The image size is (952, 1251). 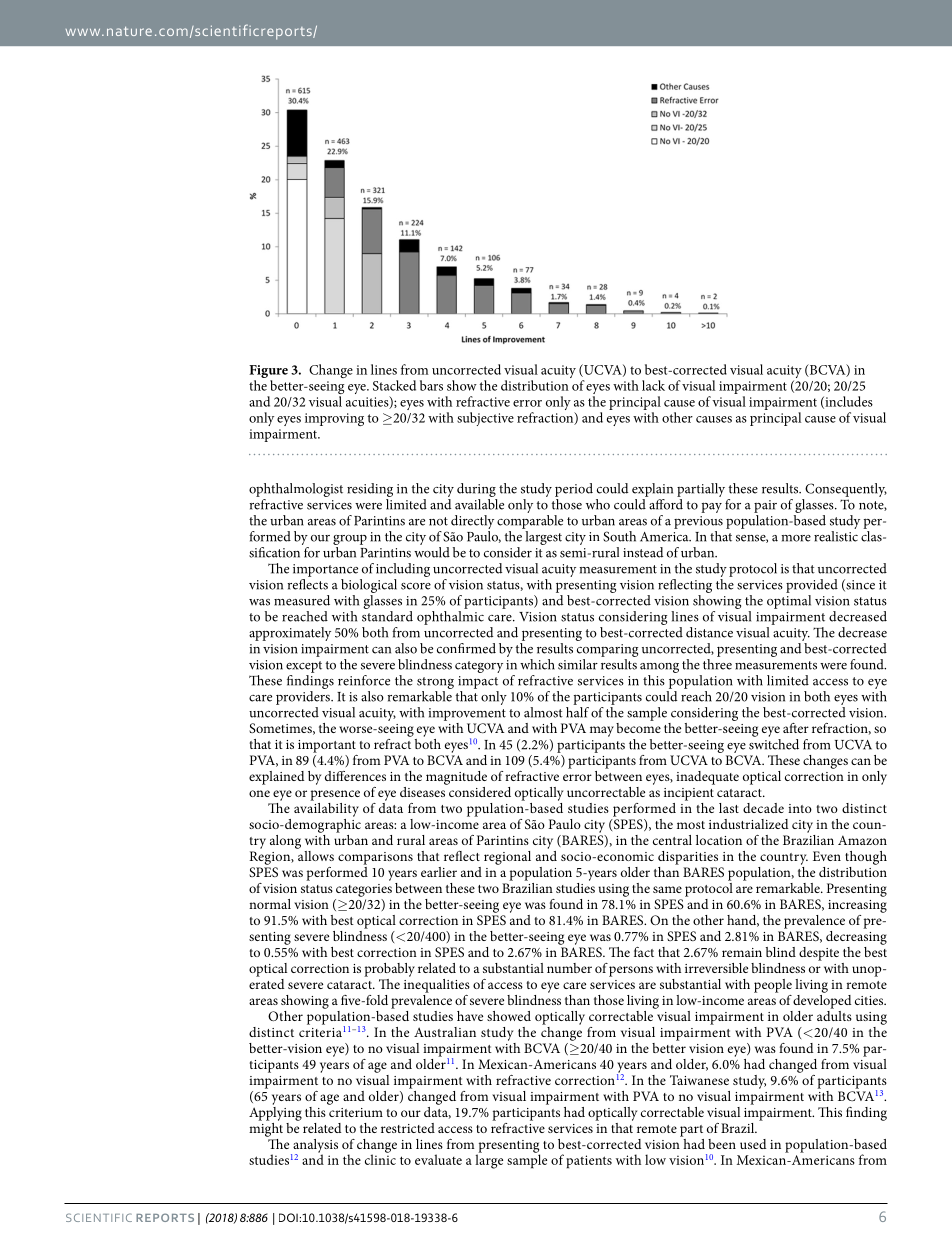 What do you see at coordinates (827, 856) in the screenshot?
I see `Even` at bounding box center [827, 856].
